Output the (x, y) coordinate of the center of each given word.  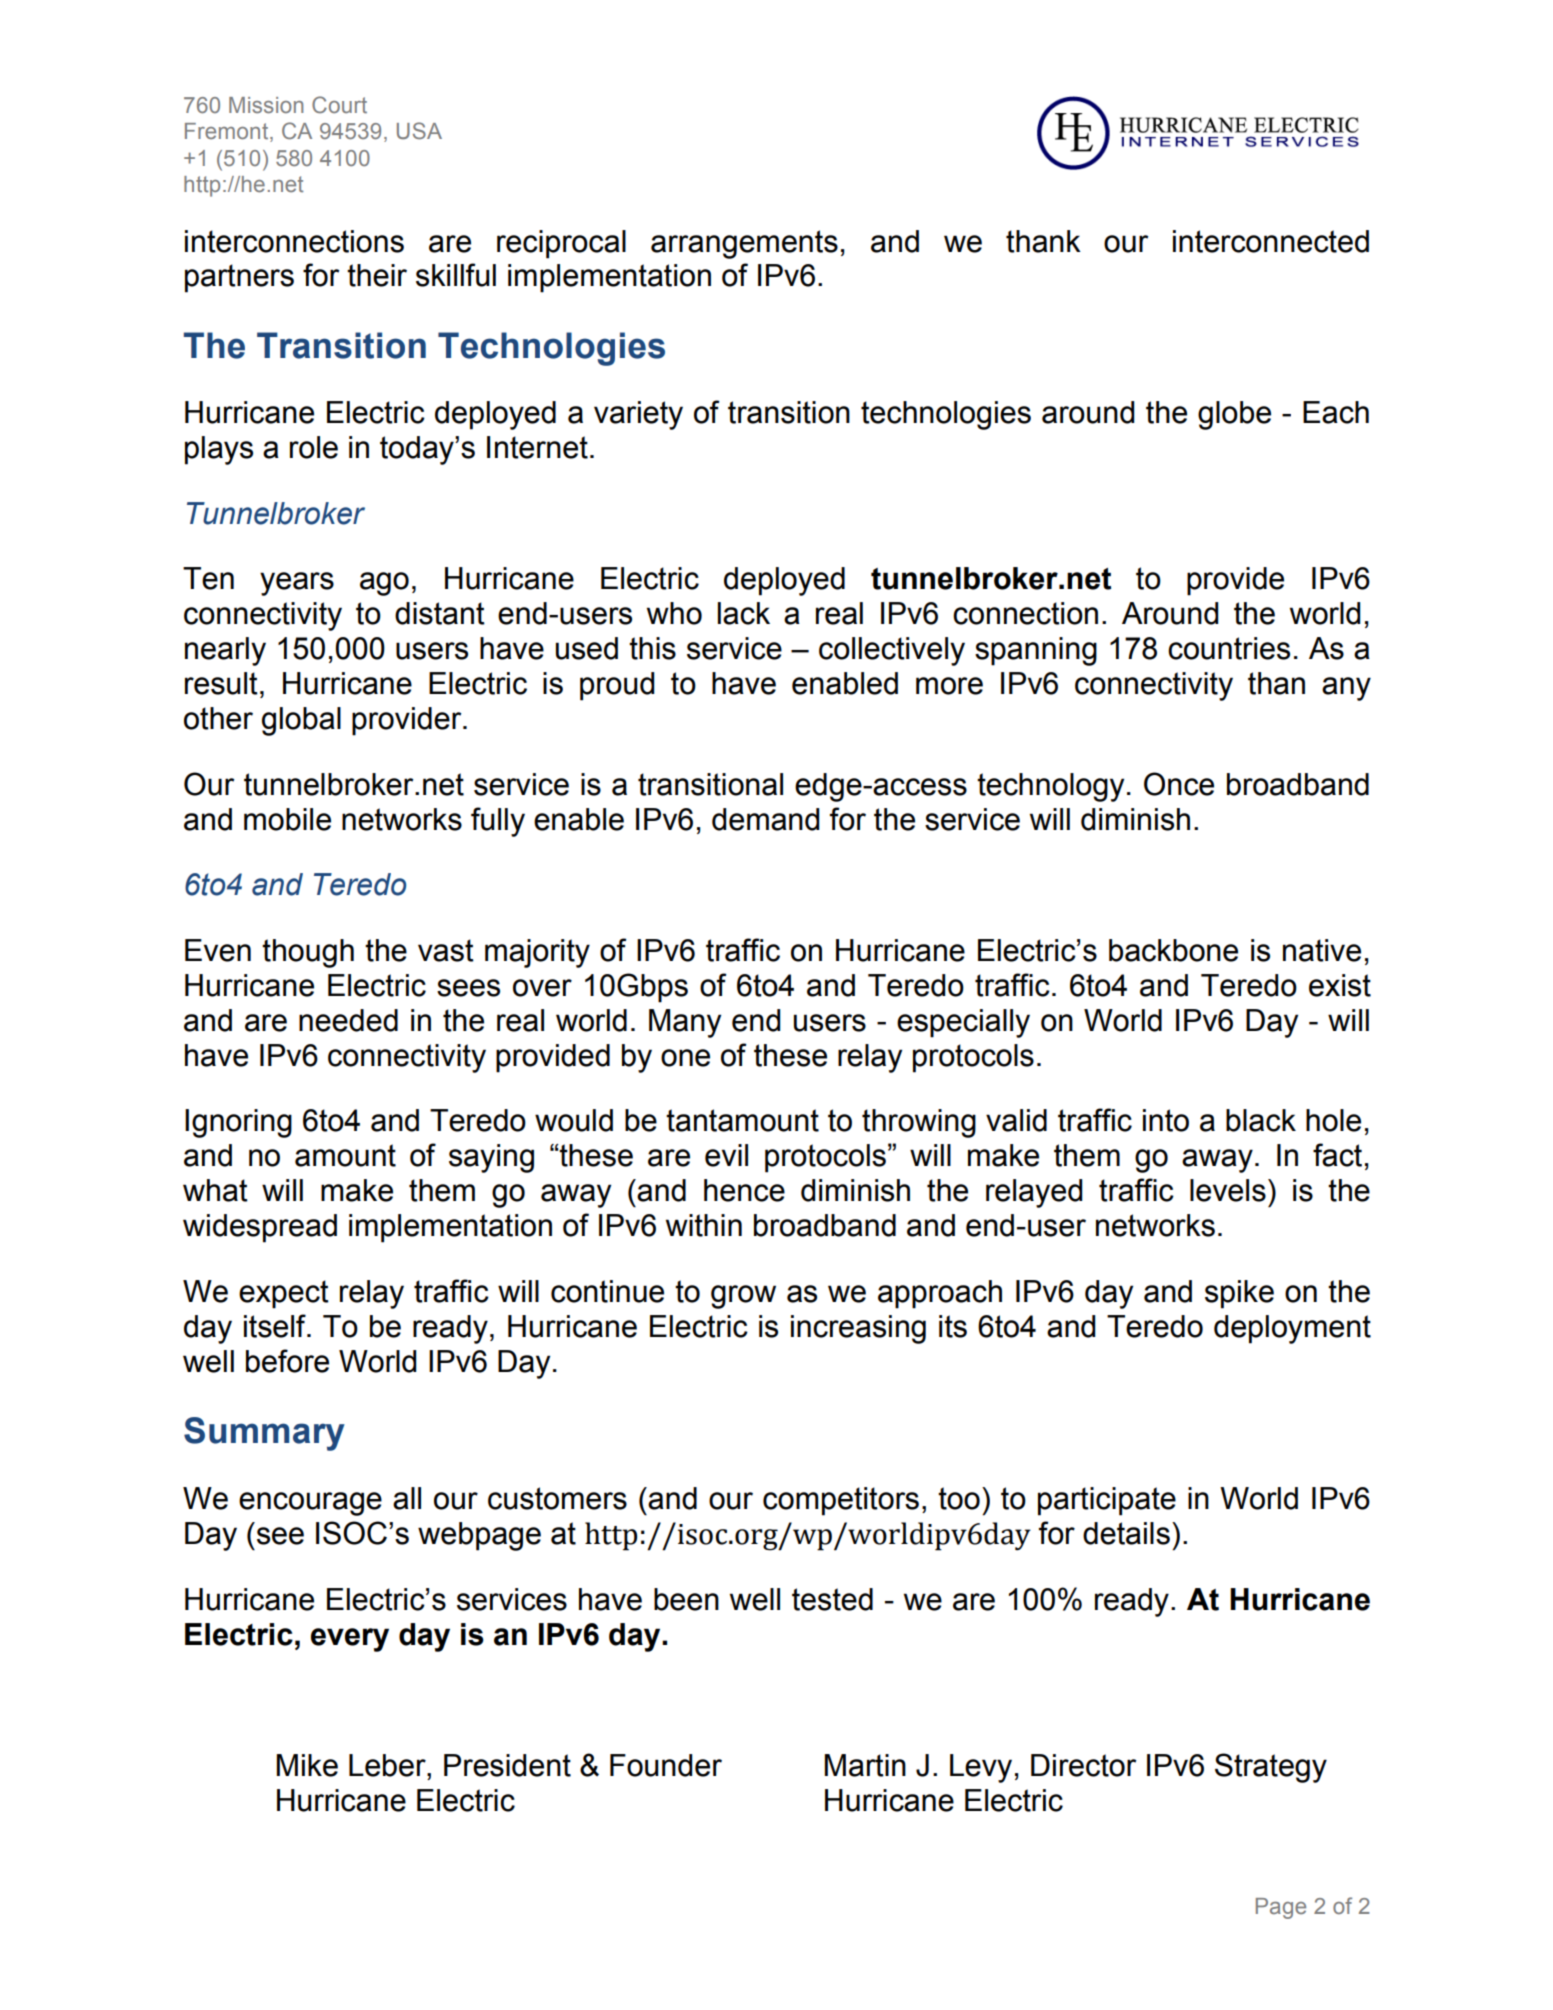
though (308, 953)
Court (339, 104)
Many (685, 1023)
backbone (1173, 950)
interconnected (1271, 241)
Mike (307, 1765)
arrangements (744, 244)
